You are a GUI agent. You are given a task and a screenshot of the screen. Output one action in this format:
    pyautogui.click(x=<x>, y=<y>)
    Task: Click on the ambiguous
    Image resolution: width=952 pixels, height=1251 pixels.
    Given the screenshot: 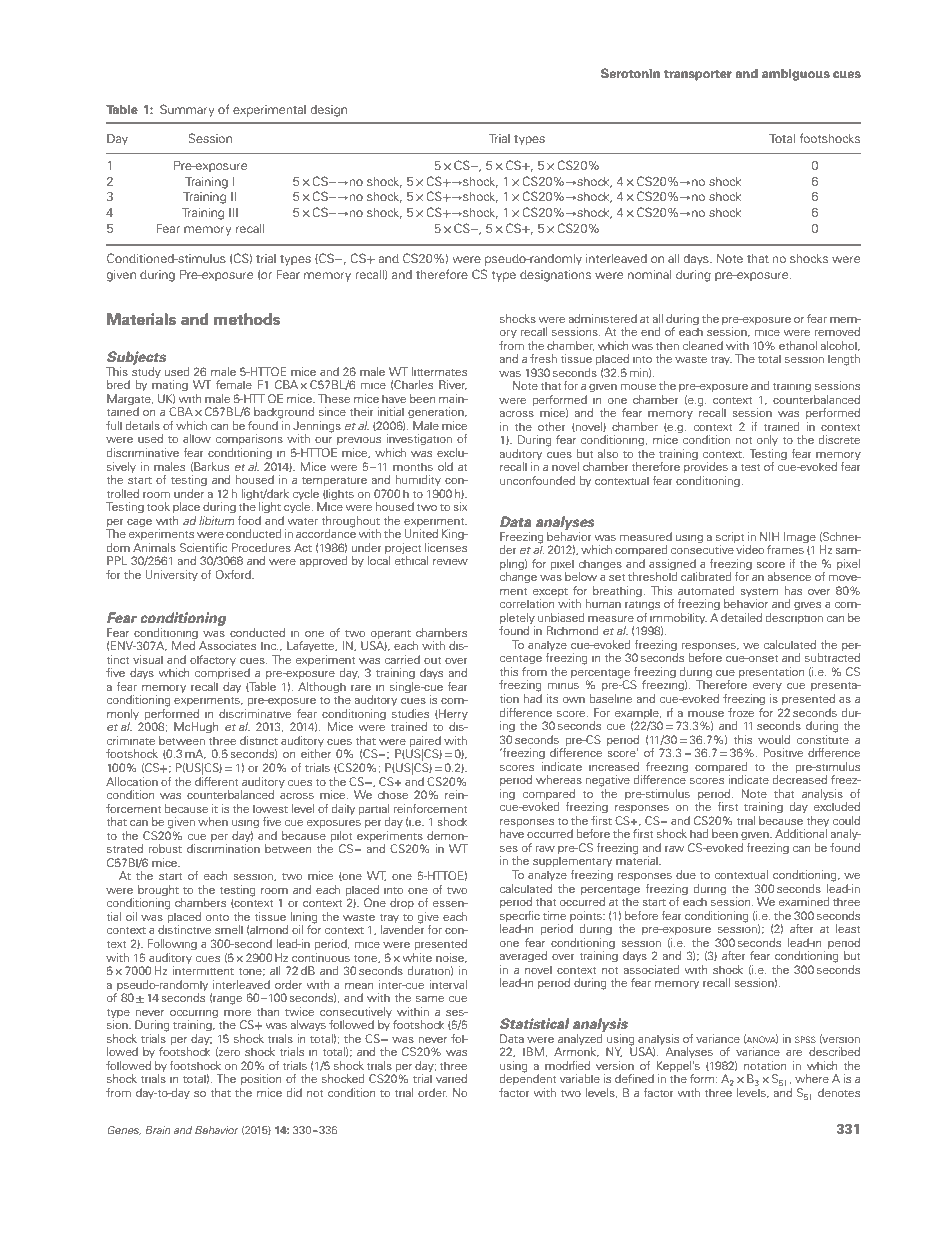 What is the action you would take?
    pyautogui.click(x=796, y=75)
